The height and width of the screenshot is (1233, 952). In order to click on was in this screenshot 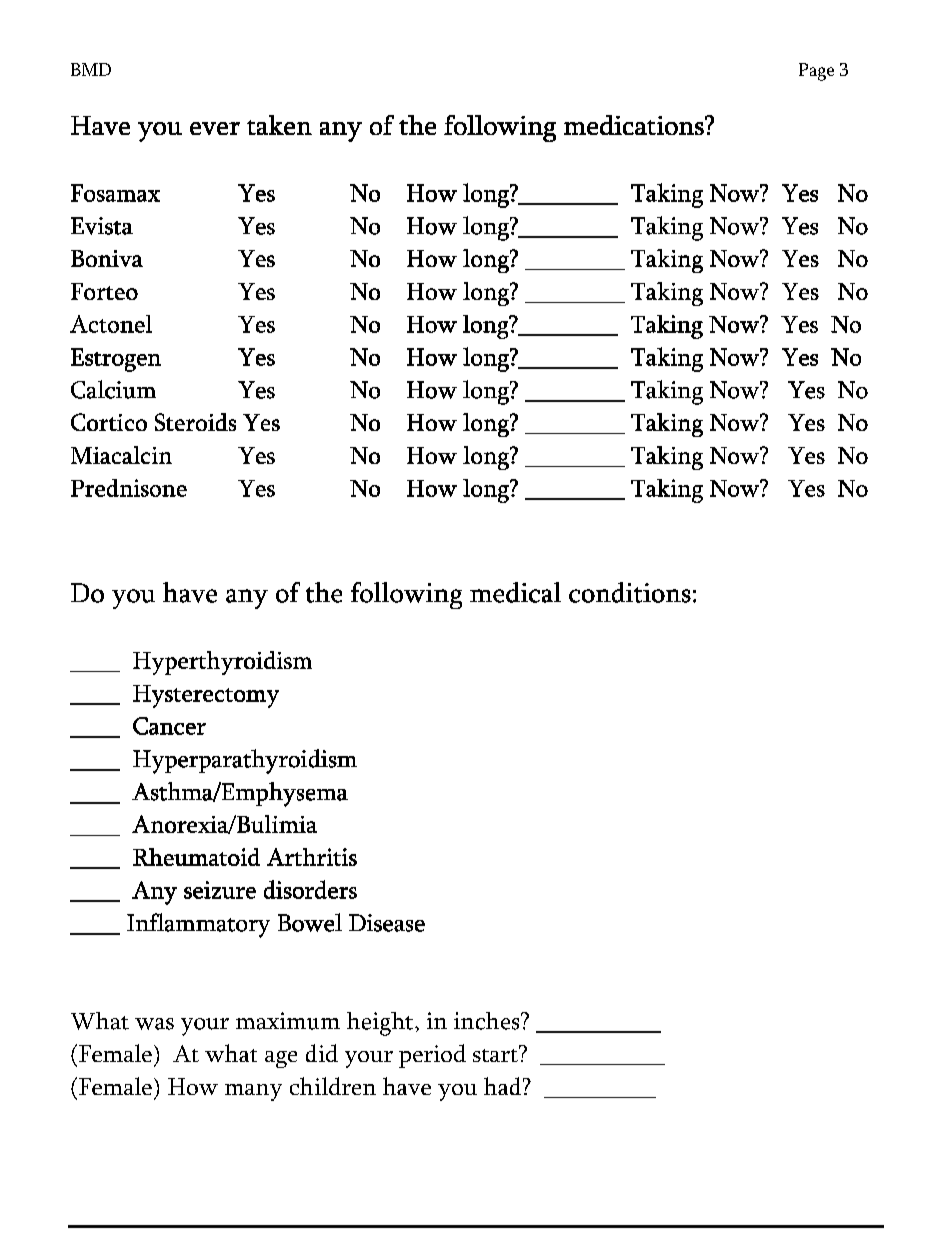, I will do `click(154, 1024)`.
